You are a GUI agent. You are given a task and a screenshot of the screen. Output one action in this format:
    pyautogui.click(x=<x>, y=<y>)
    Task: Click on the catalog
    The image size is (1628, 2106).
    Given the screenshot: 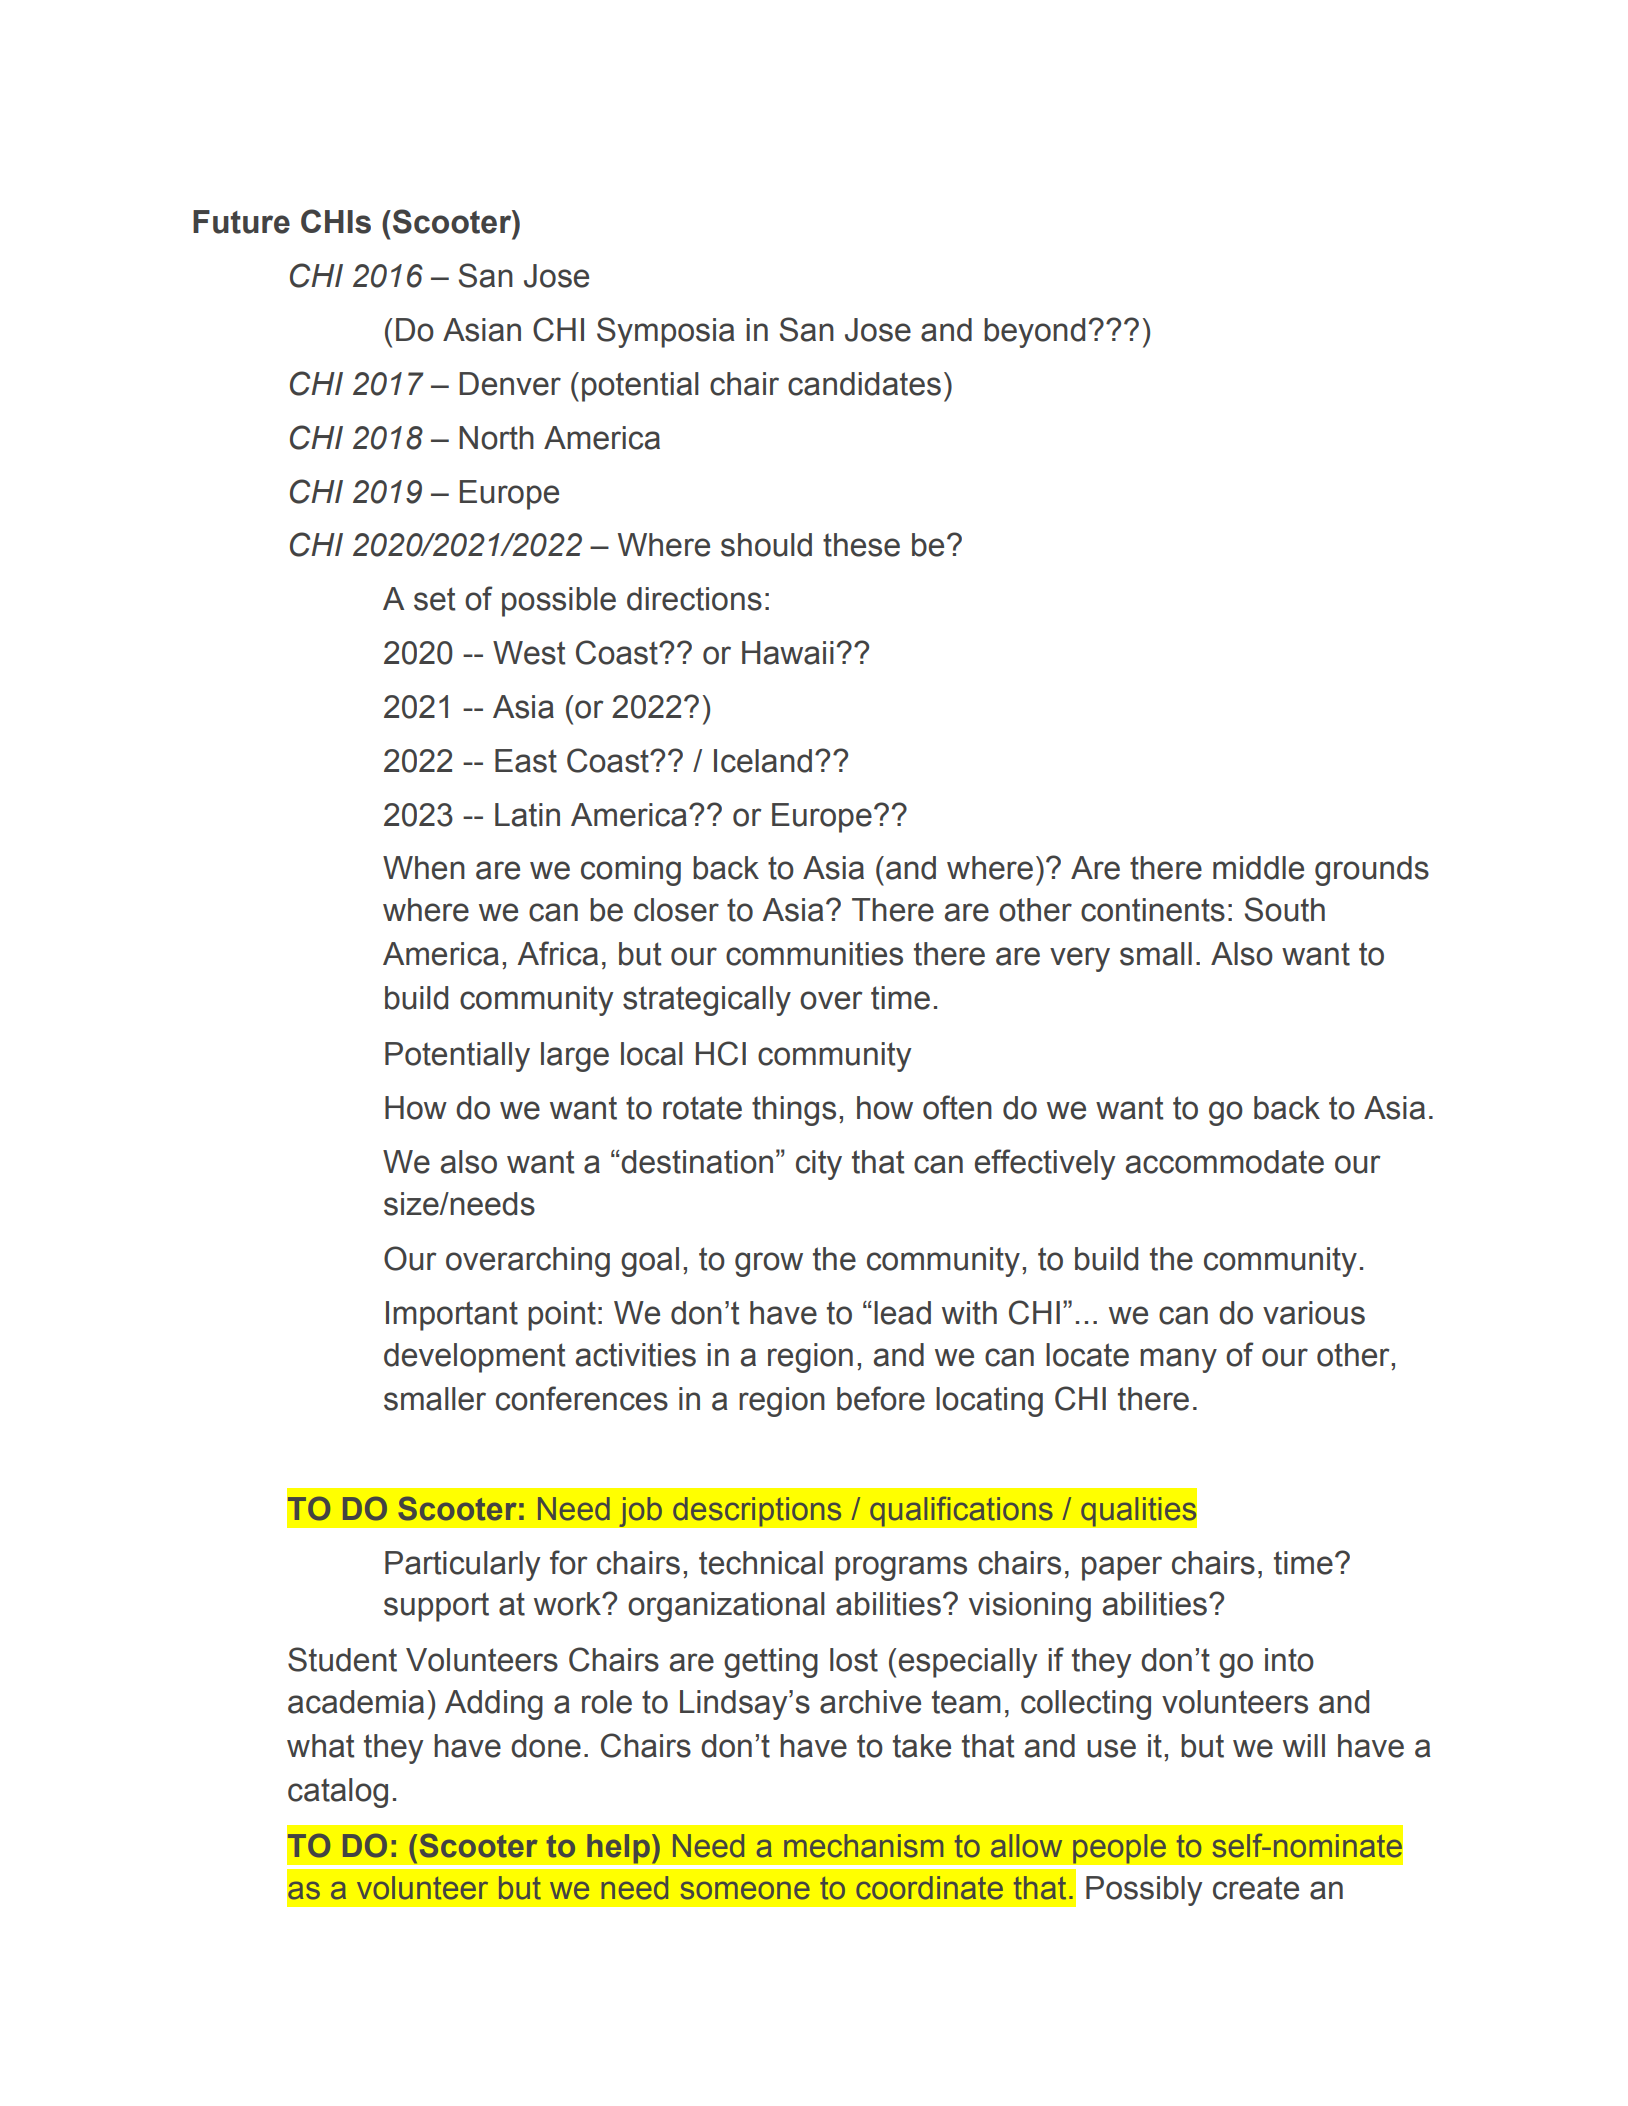 What is the action you would take?
    pyautogui.click(x=338, y=1793)
